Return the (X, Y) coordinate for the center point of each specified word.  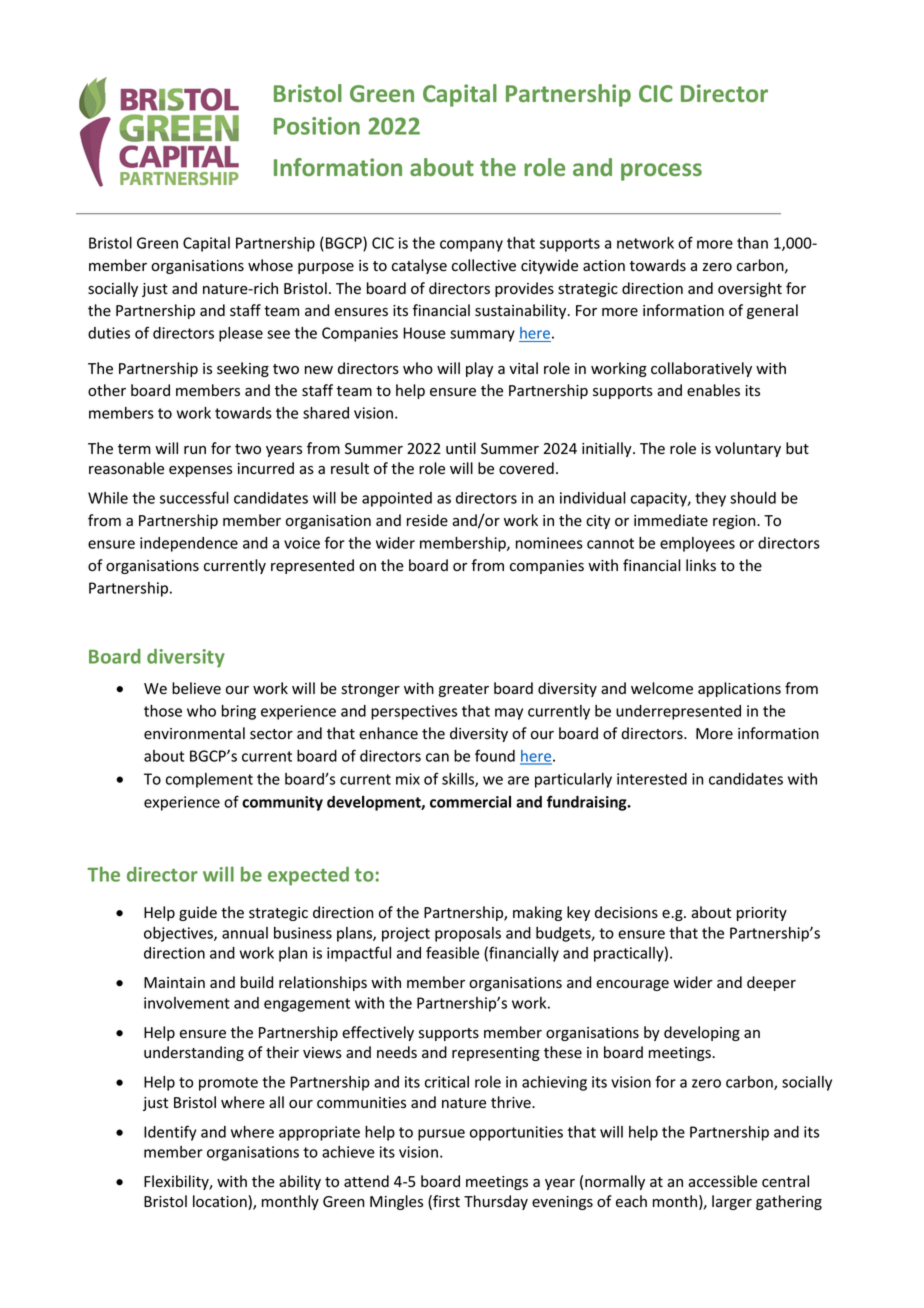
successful (194, 497)
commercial (470, 802)
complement (209, 780)
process (661, 172)
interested (652, 779)
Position (317, 126)
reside (427, 520)
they (710, 499)
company (471, 246)
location (221, 1202)
